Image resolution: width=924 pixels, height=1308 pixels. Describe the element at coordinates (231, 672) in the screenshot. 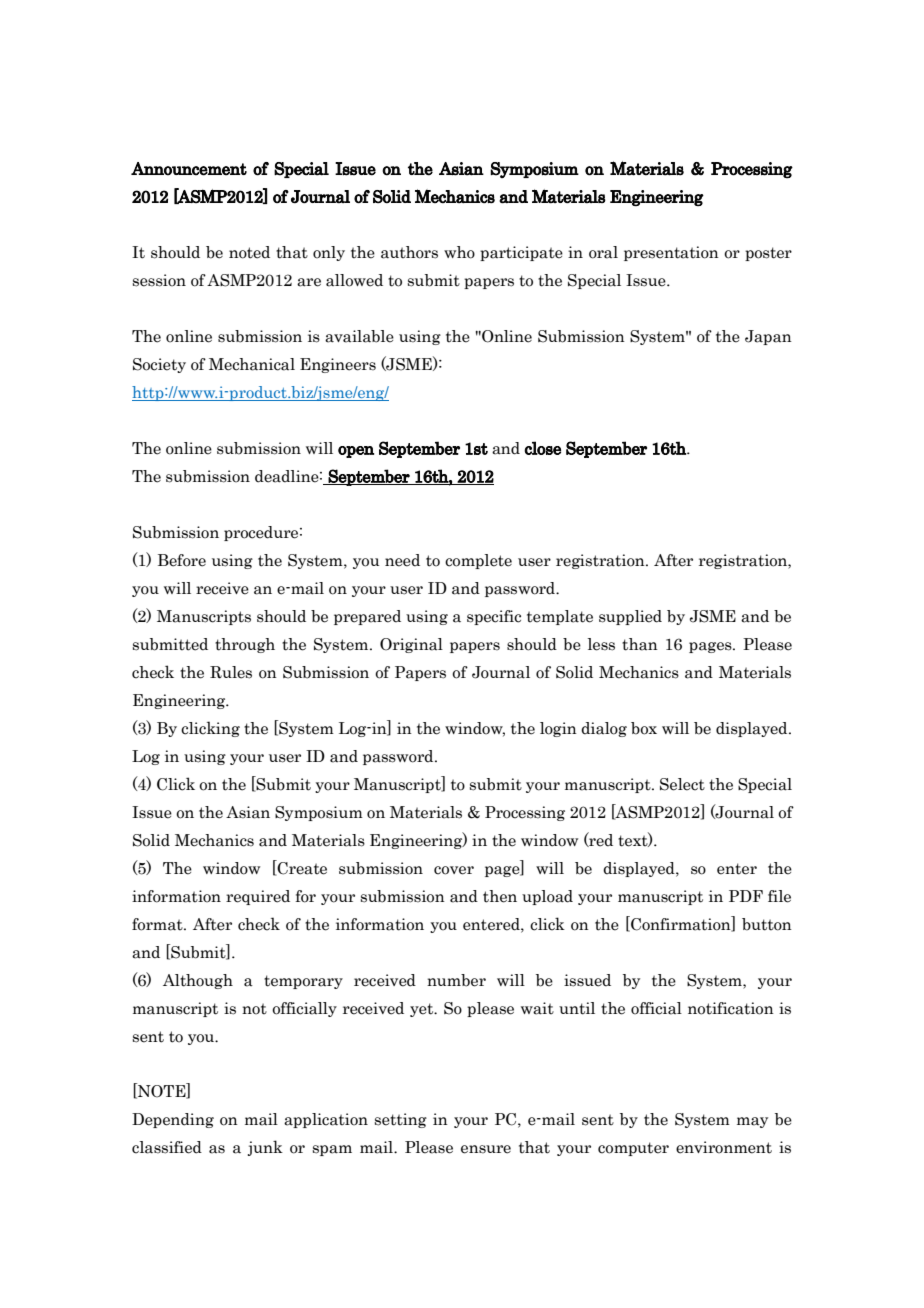

I see `Rules` at that location.
